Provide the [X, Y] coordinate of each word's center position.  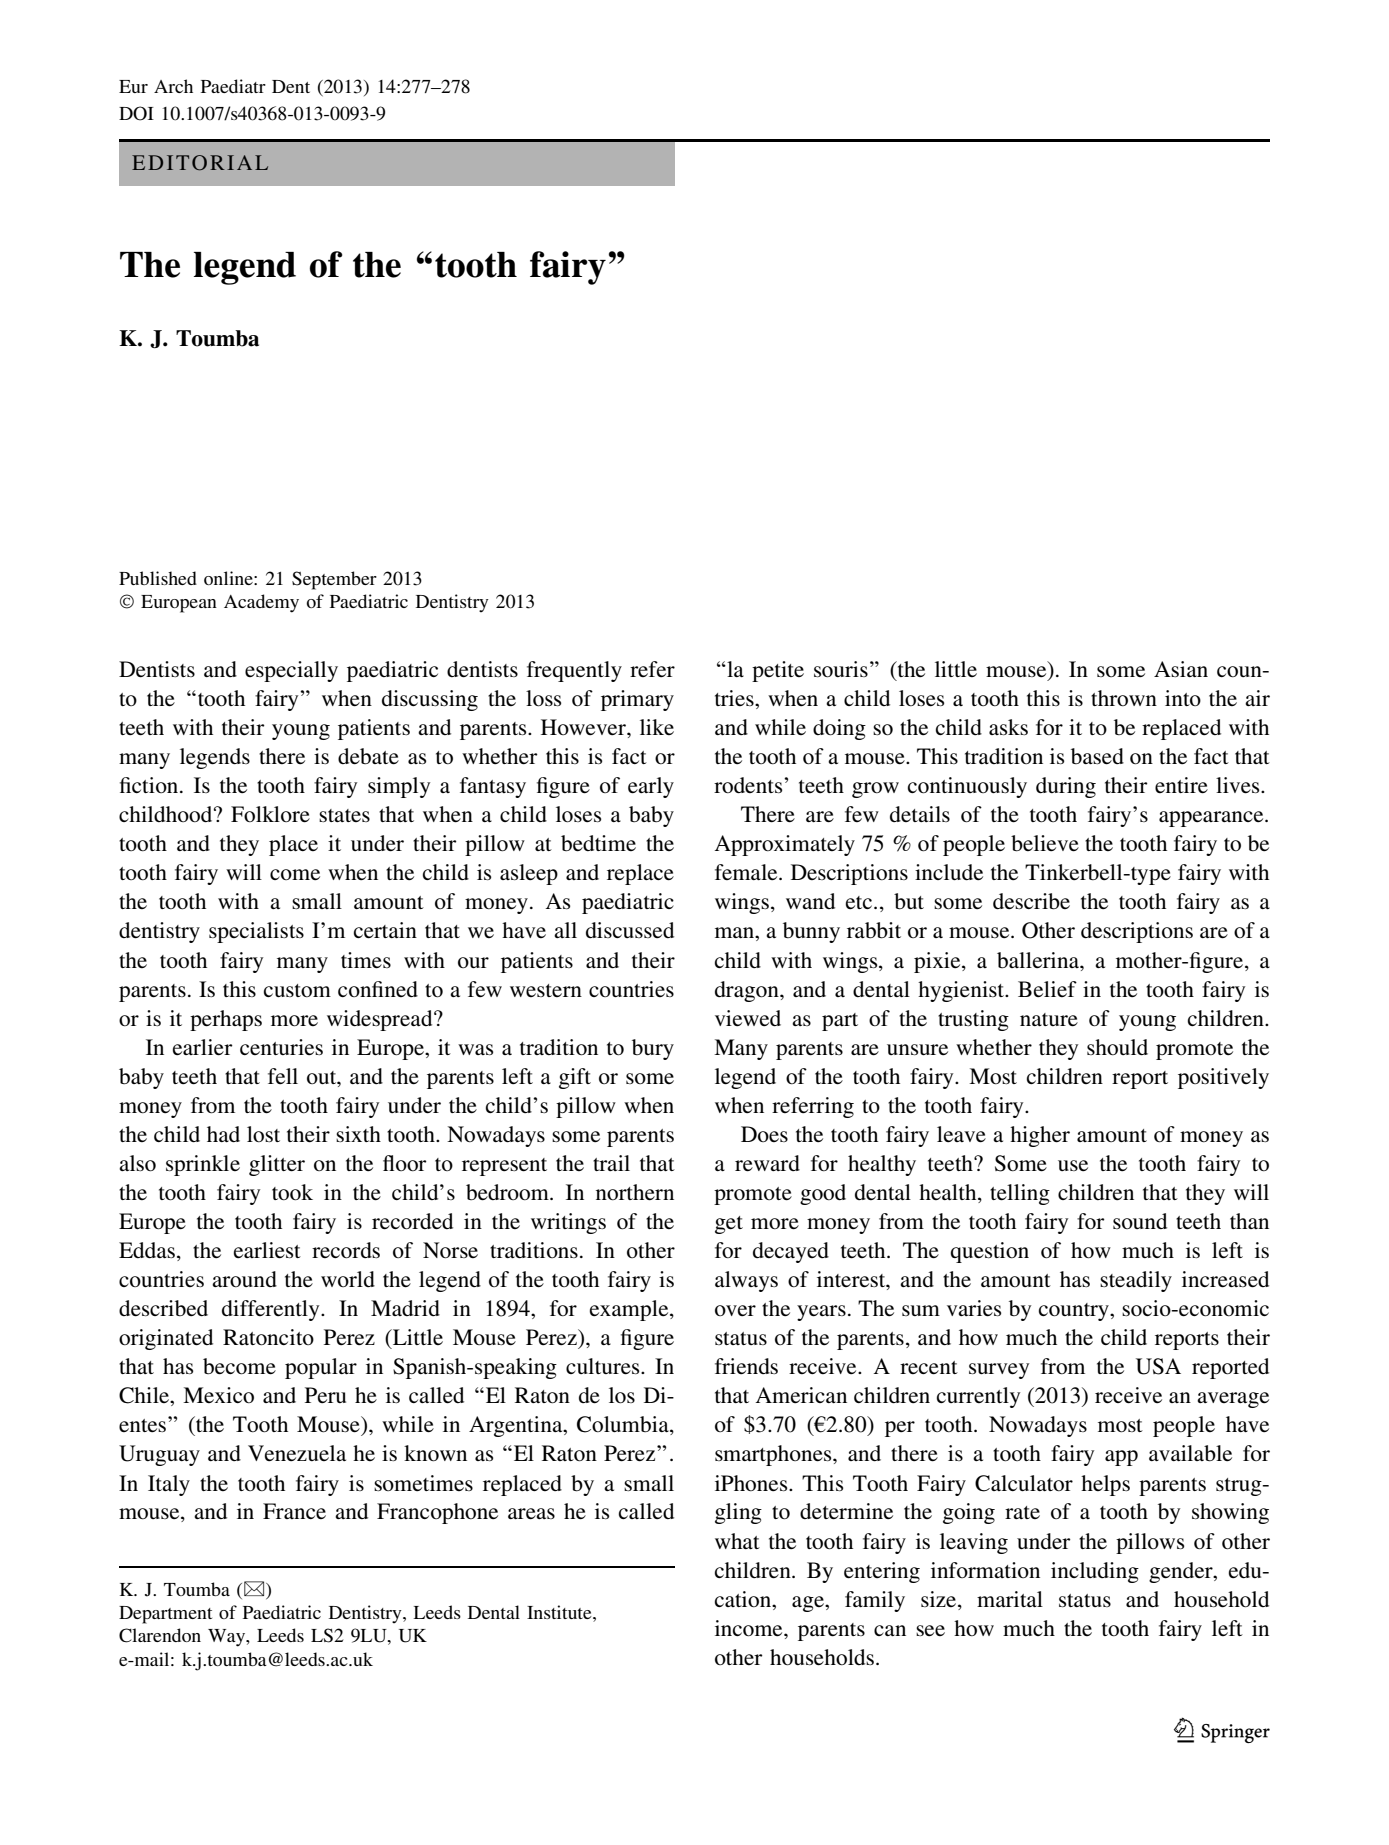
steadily [1136, 1281]
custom [297, 990]
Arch [173, 86]
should [1117, 1047]
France [294, 1511]
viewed [748, 1018]
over [735, 1310]
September [334, 580]
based [1097, 756]
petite [778, 671]
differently [272, 1310]
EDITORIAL [200, 163]
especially [291, 671]
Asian [1181, 669]
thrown [1124, 698]
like [657, 727]
